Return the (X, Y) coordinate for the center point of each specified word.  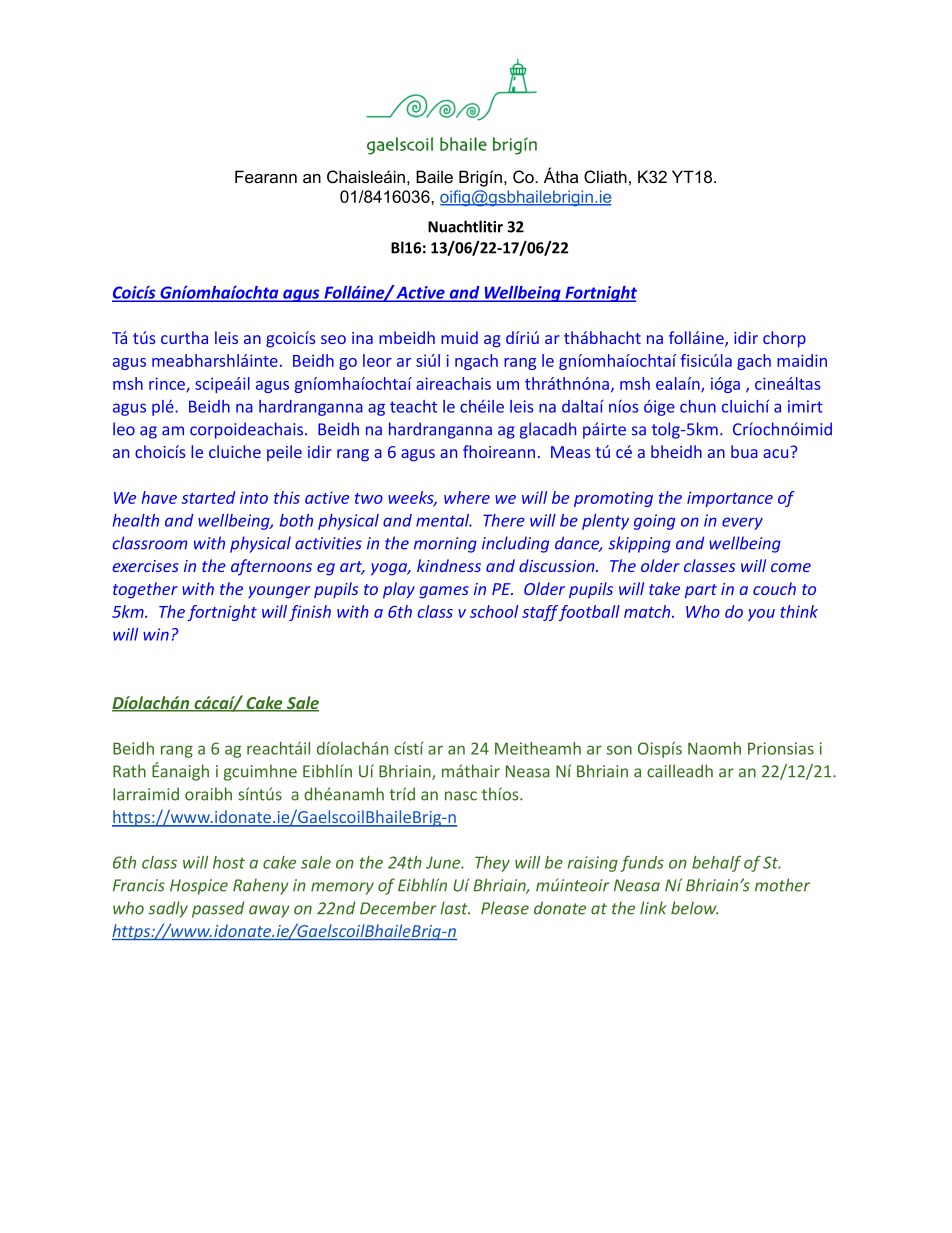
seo (333, 339)
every (742, 523)
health (136, 520)
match (648, 611)
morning (445, 545)
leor (377, 360)
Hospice (199, 887)
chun (698, 406)
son (619, 750)
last (455, 908)
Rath (129, 771)
